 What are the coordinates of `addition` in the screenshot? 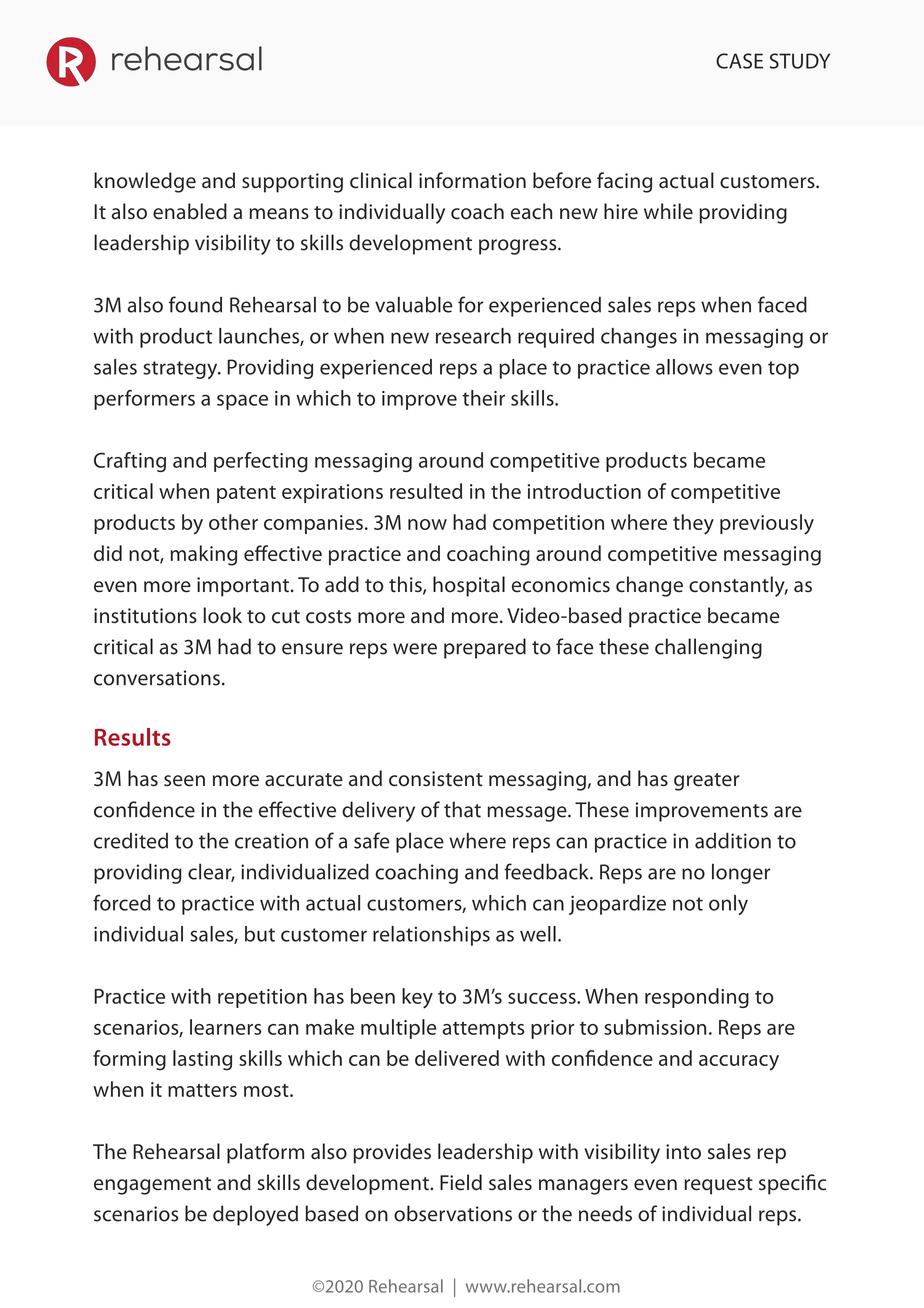 It's located at (733, 840).
